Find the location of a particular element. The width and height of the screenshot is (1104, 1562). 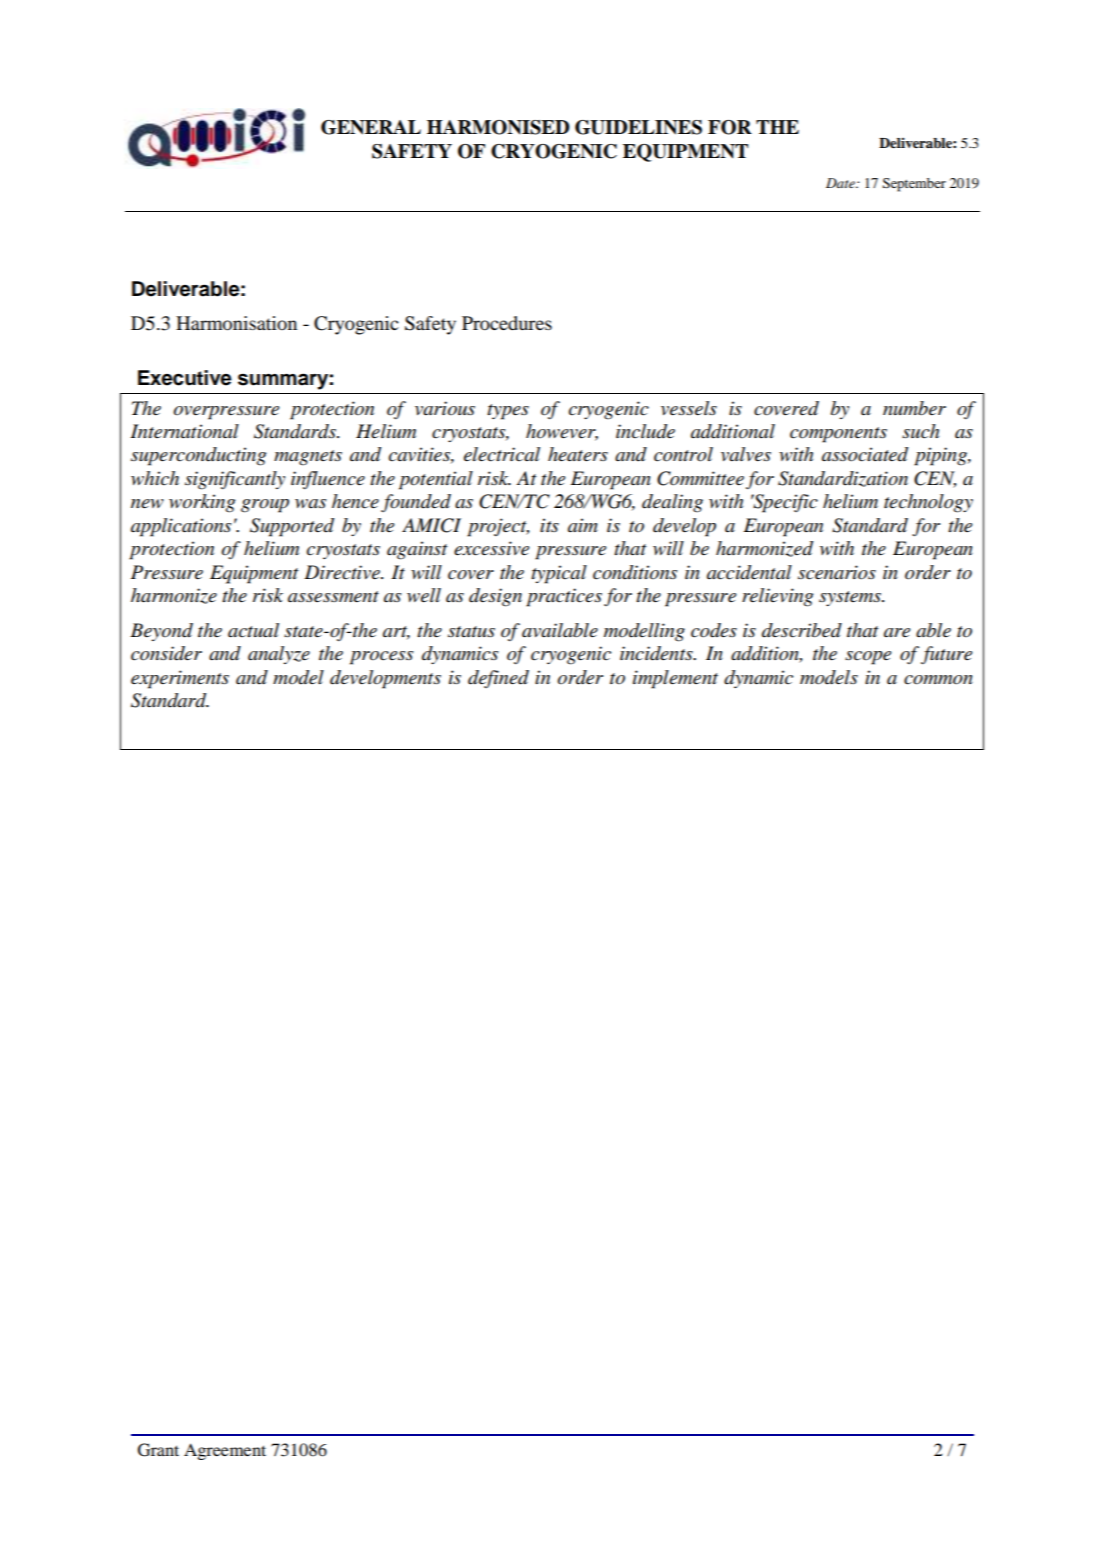

significantly is located at coordinates (235, 480).
